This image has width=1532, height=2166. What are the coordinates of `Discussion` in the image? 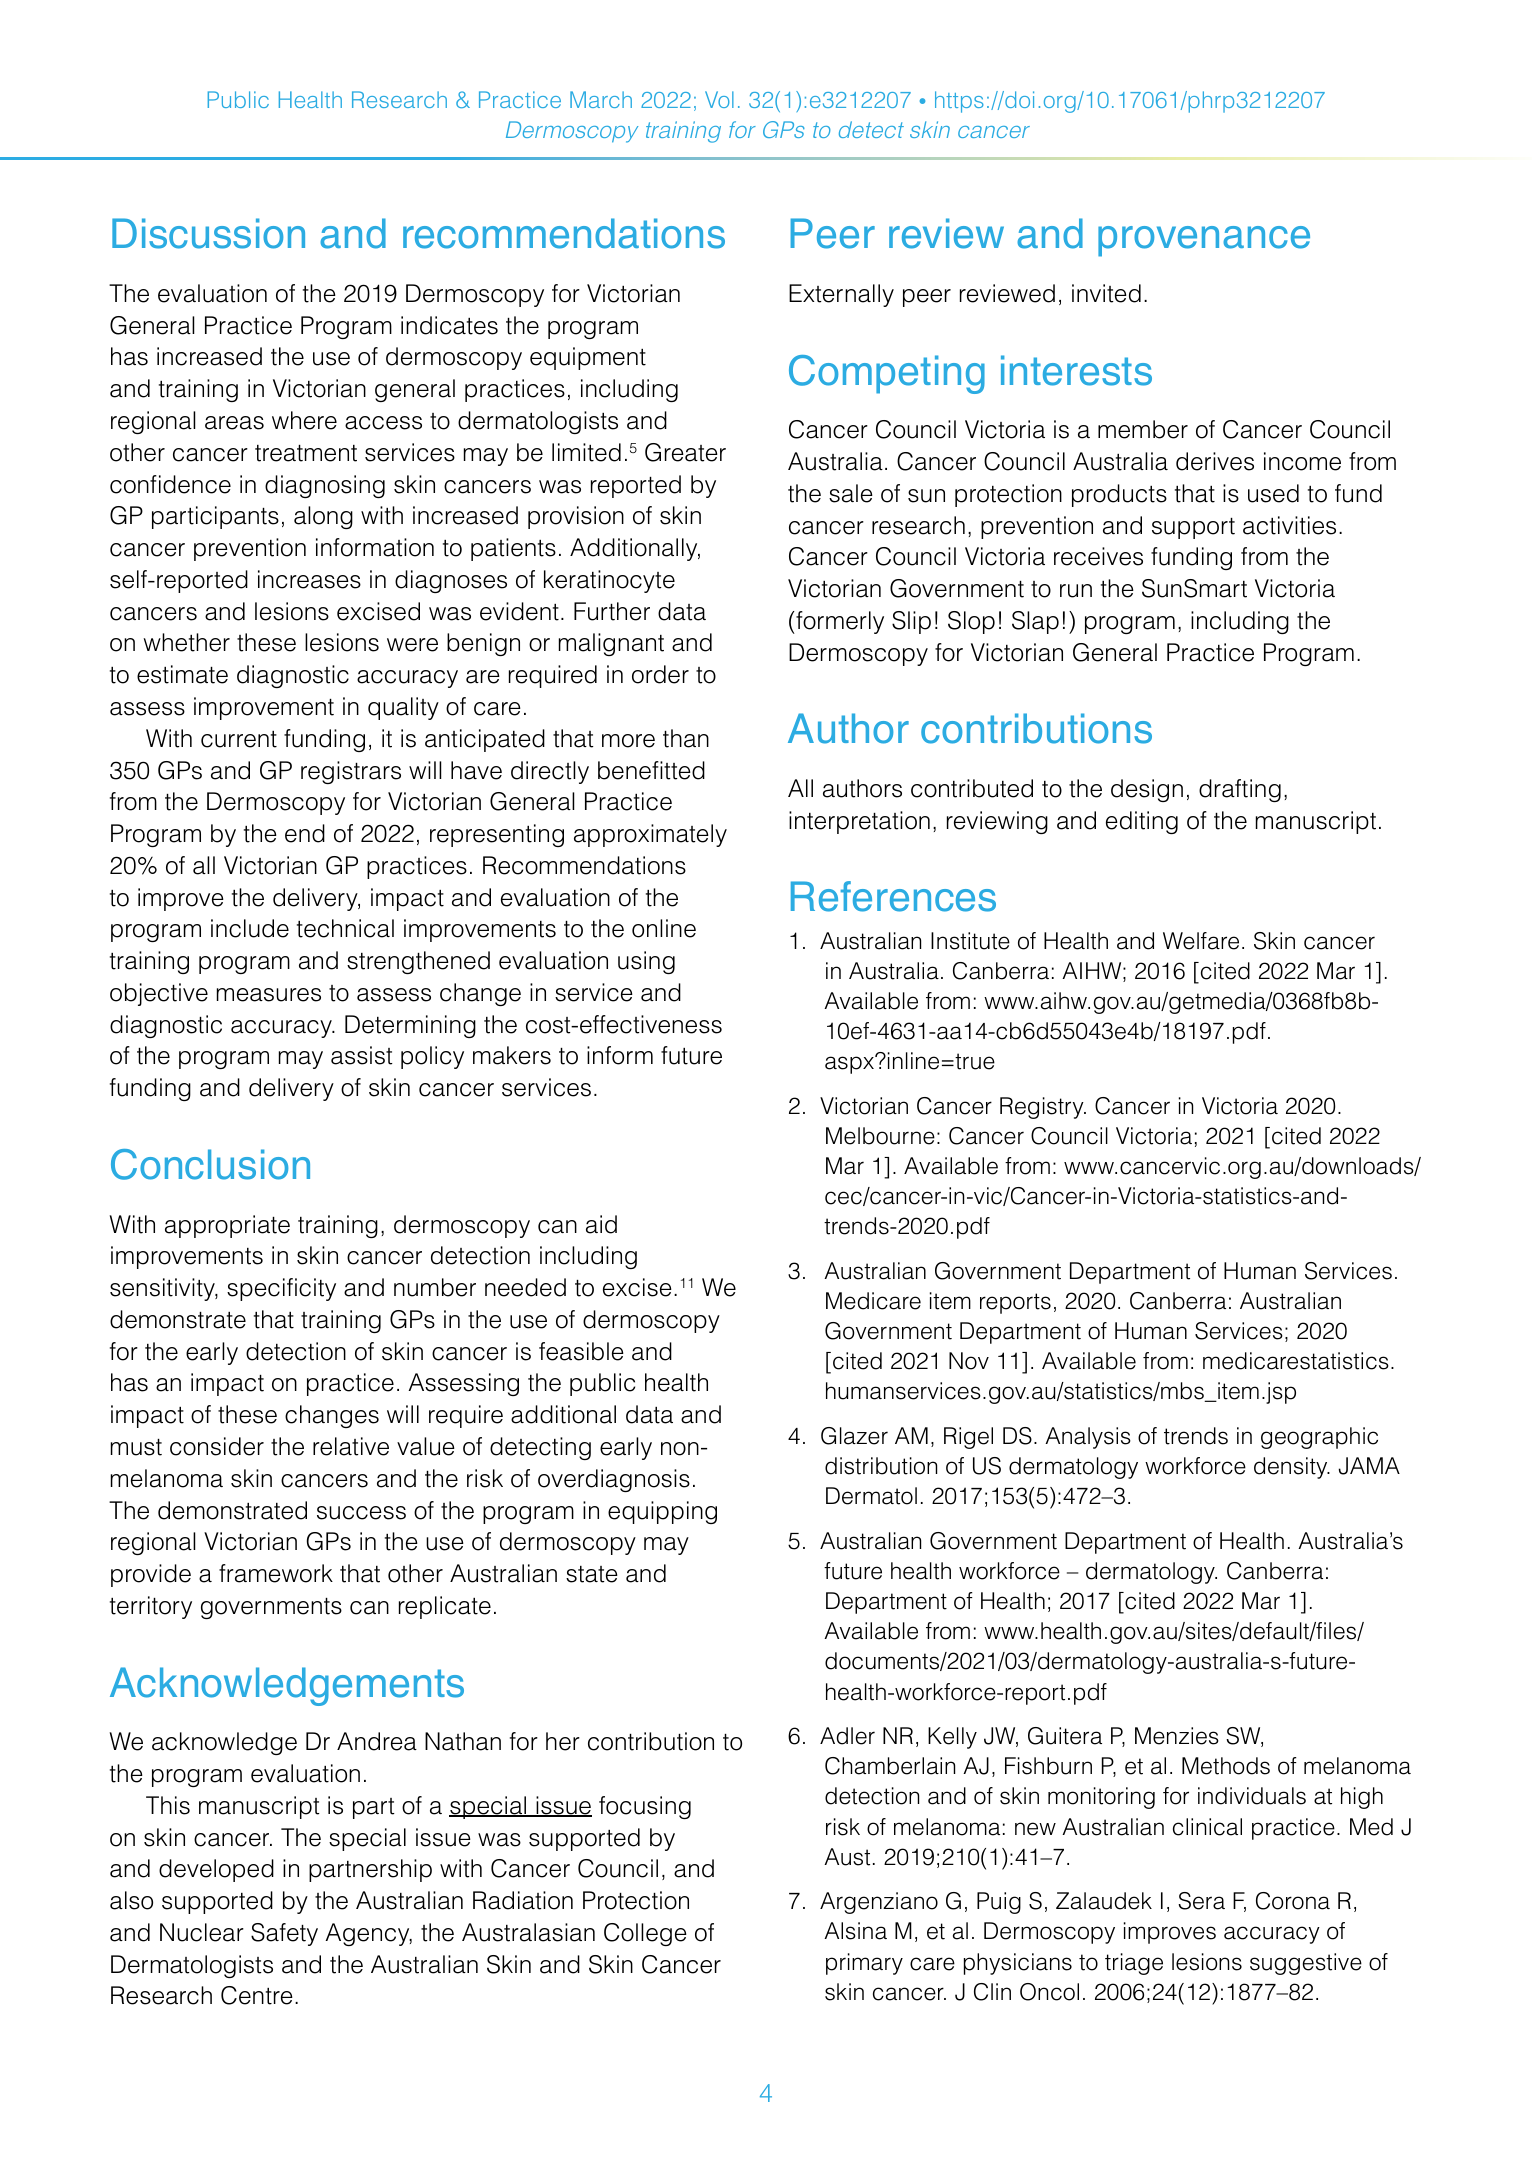 It's located at (208, 233).
